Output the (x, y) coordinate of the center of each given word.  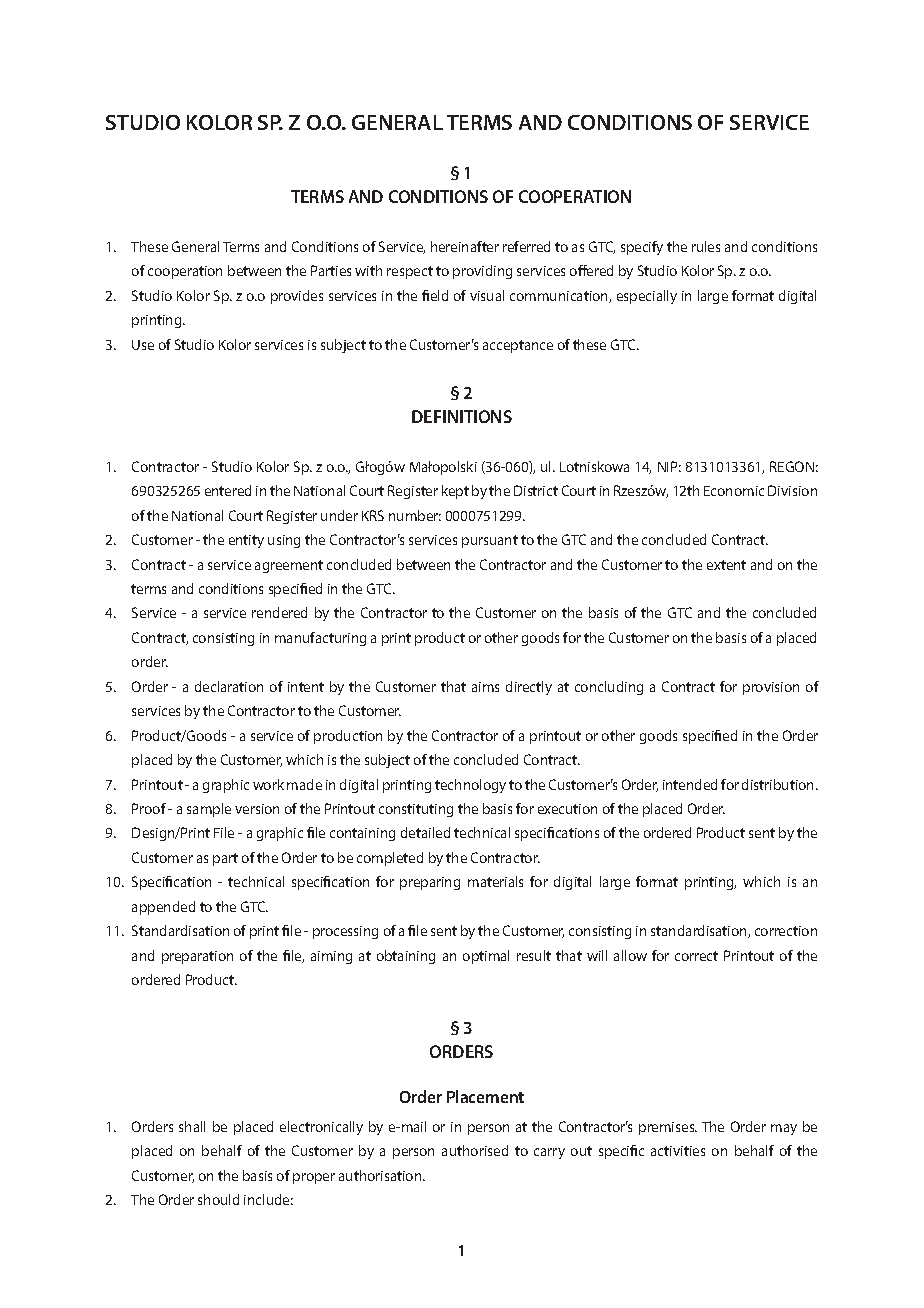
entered (228, 490)
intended (690, 784)
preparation (197, 957)
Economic (734, 491)
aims (485, 687)
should (218, 1199)
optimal (486, 957)
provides (297, 297)
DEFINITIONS (462, 416)
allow (630, 955)
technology (470, 786)
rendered (279, 612)
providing (482, 272)
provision (771, 688)
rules (706, 246)
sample (209, 810)
